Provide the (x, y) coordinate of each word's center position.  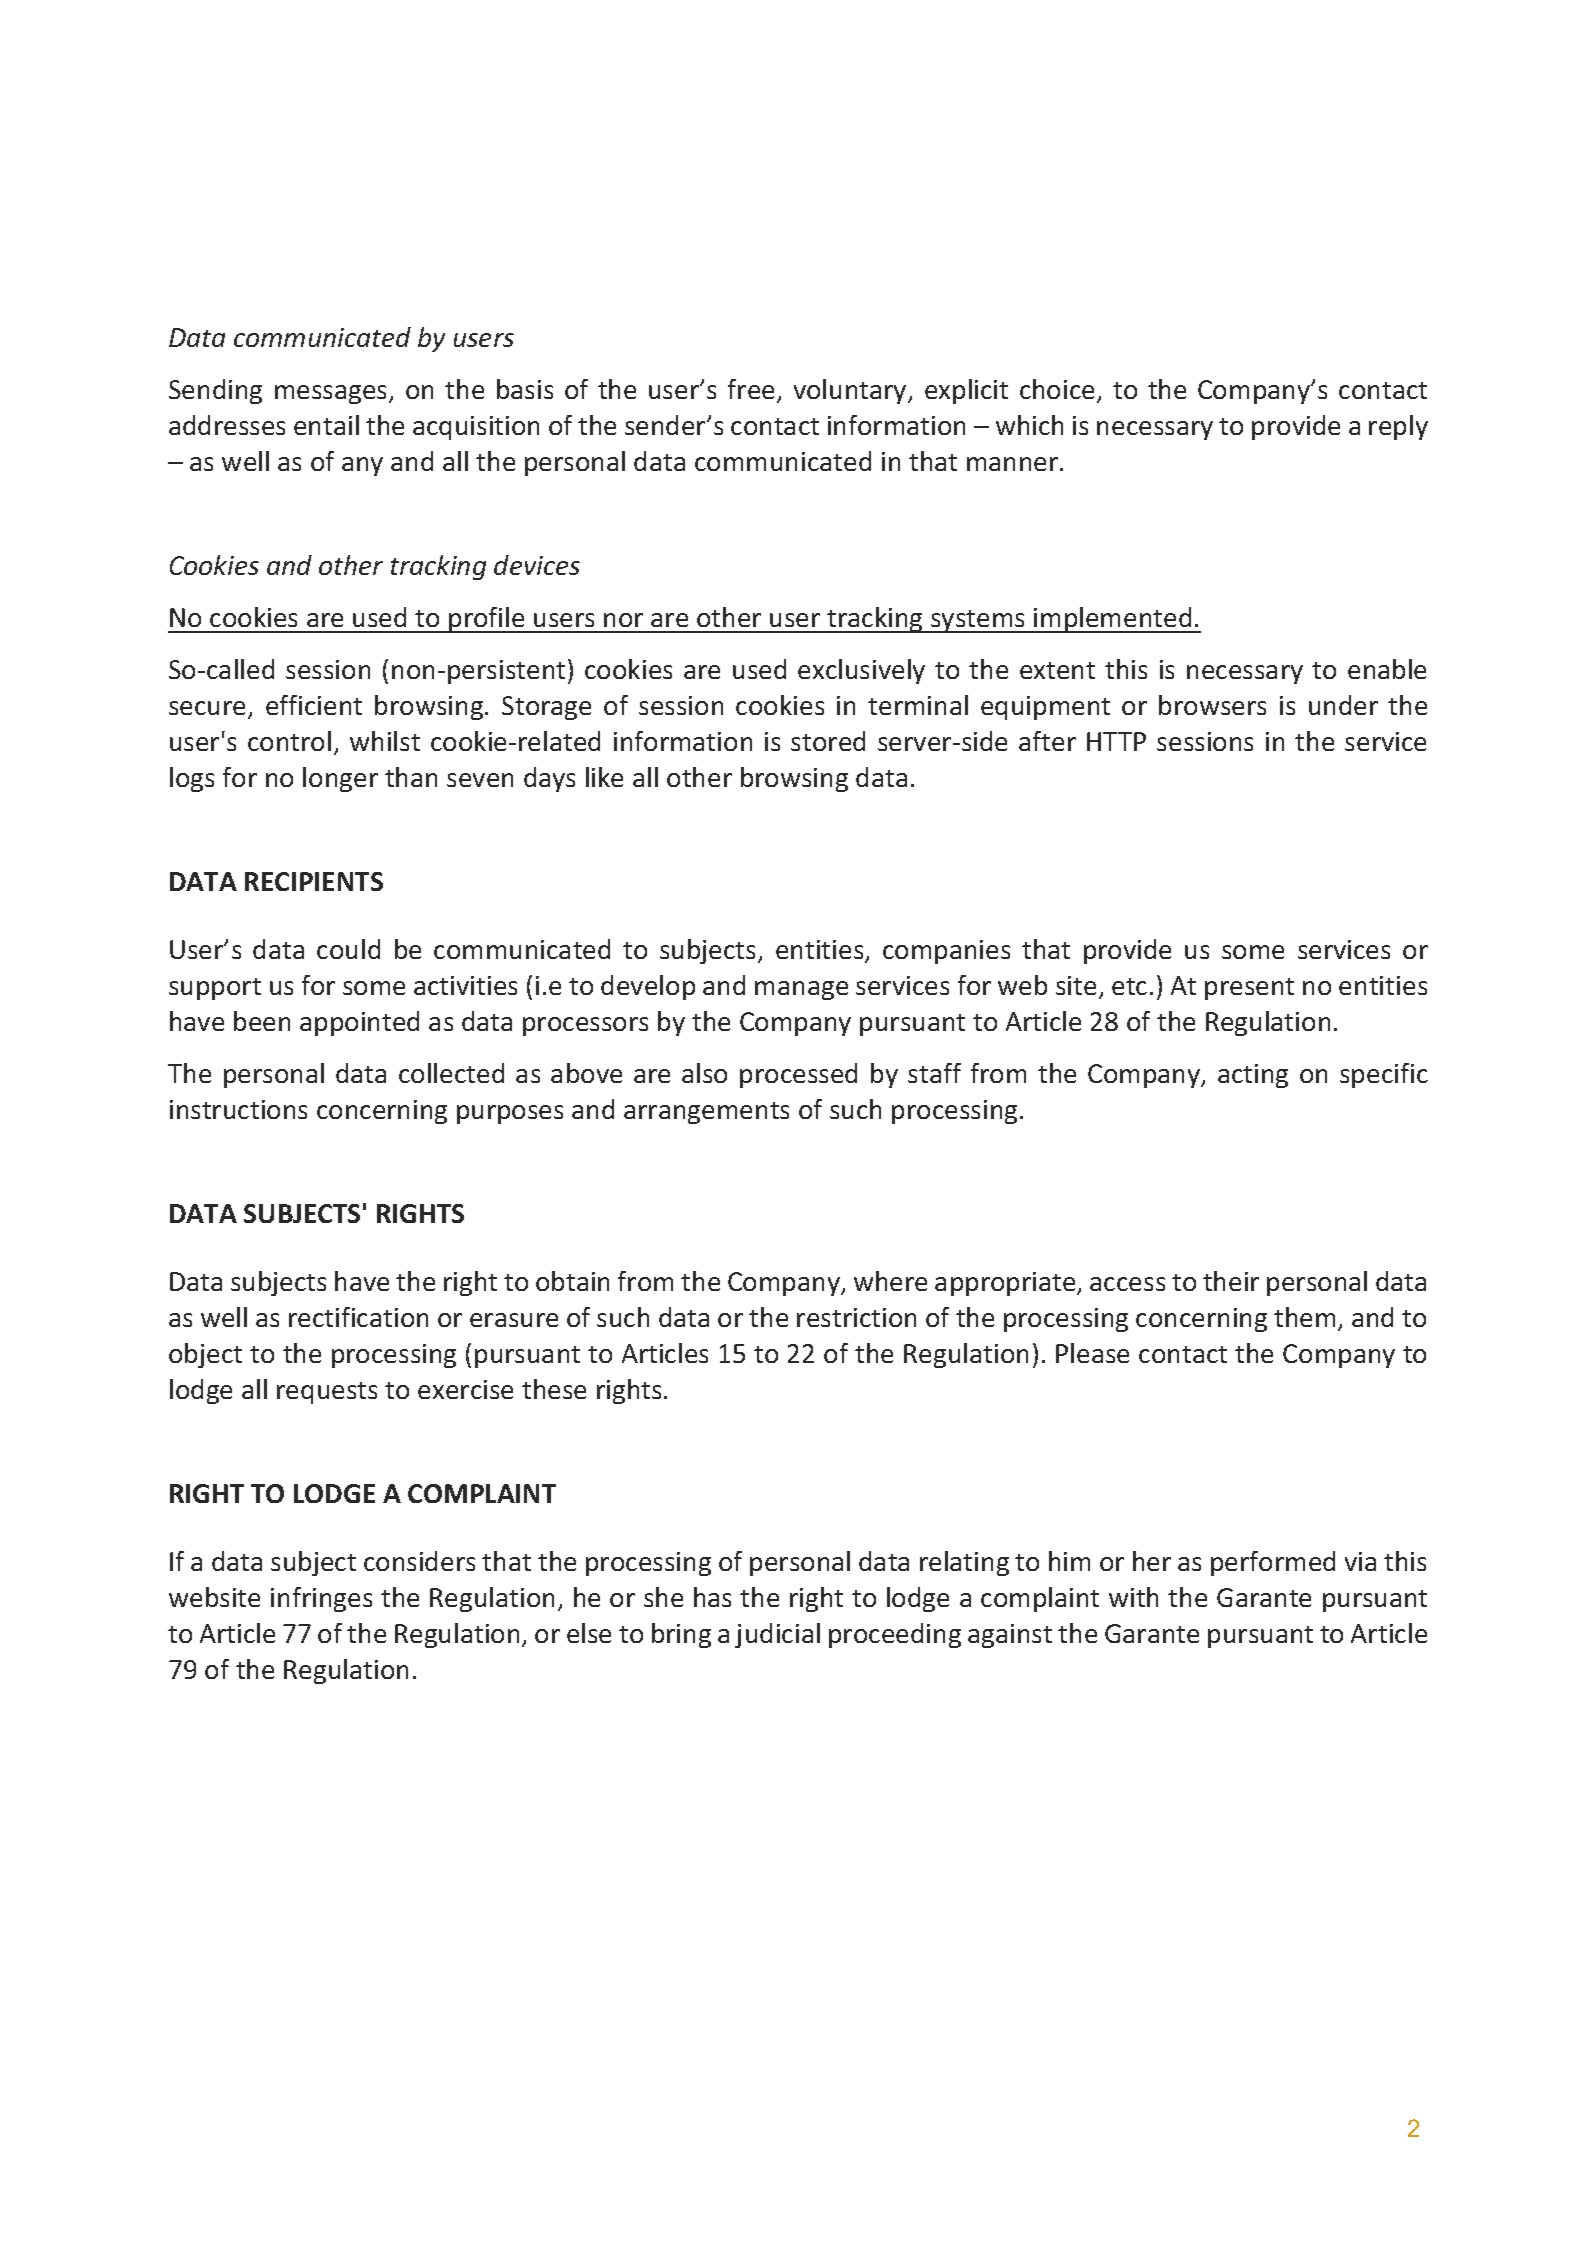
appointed (359, 1023)
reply (1398, 427)
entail (326, 425)
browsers (1212, 705)
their (1231, 1281)
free (751, 389)
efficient (314, 705)
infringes (321, 1599)
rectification (358, 1317)
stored (828, 741)
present (1249, 989)
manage (801, 990)
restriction (856, 1317)
